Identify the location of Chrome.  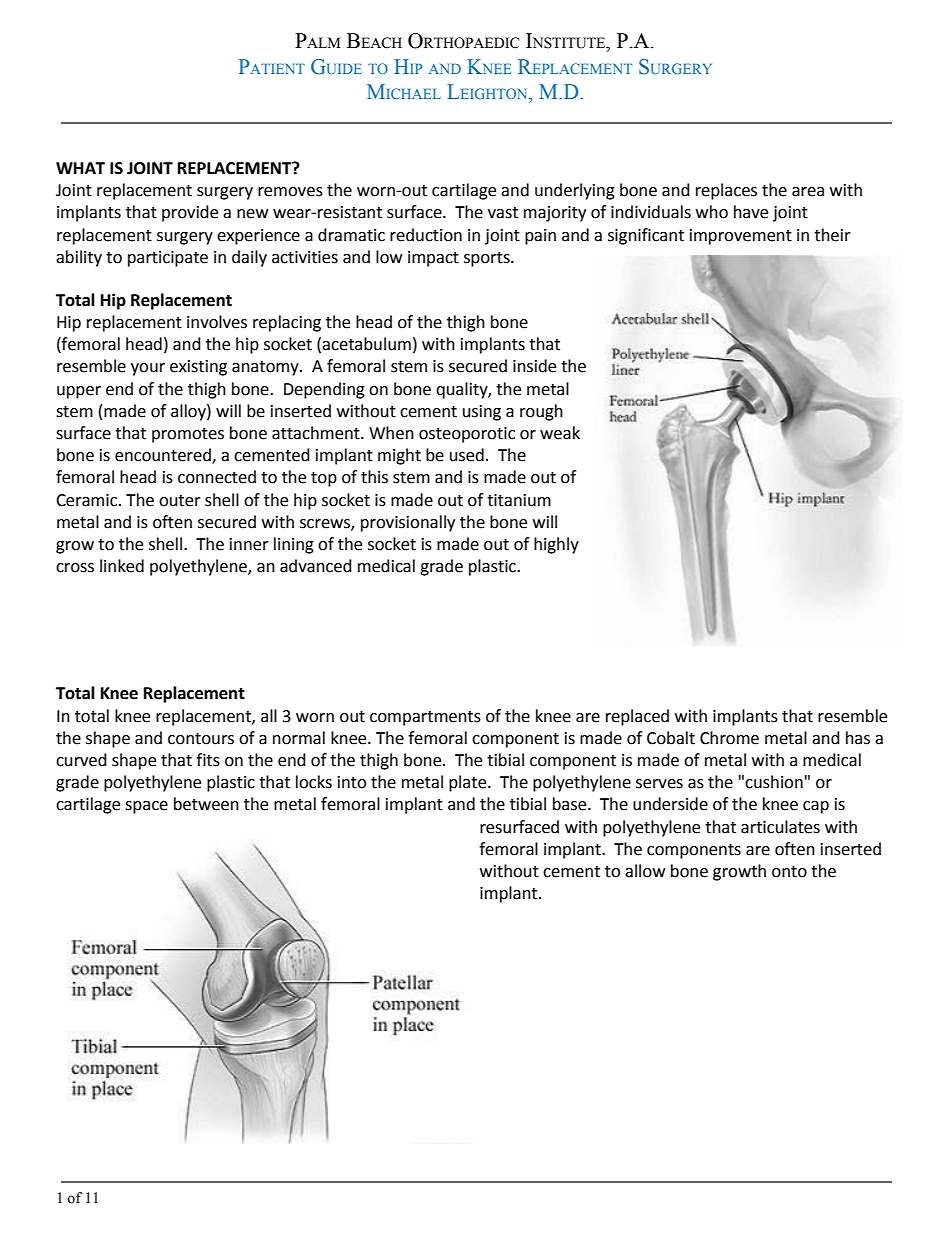
(729, 738).
